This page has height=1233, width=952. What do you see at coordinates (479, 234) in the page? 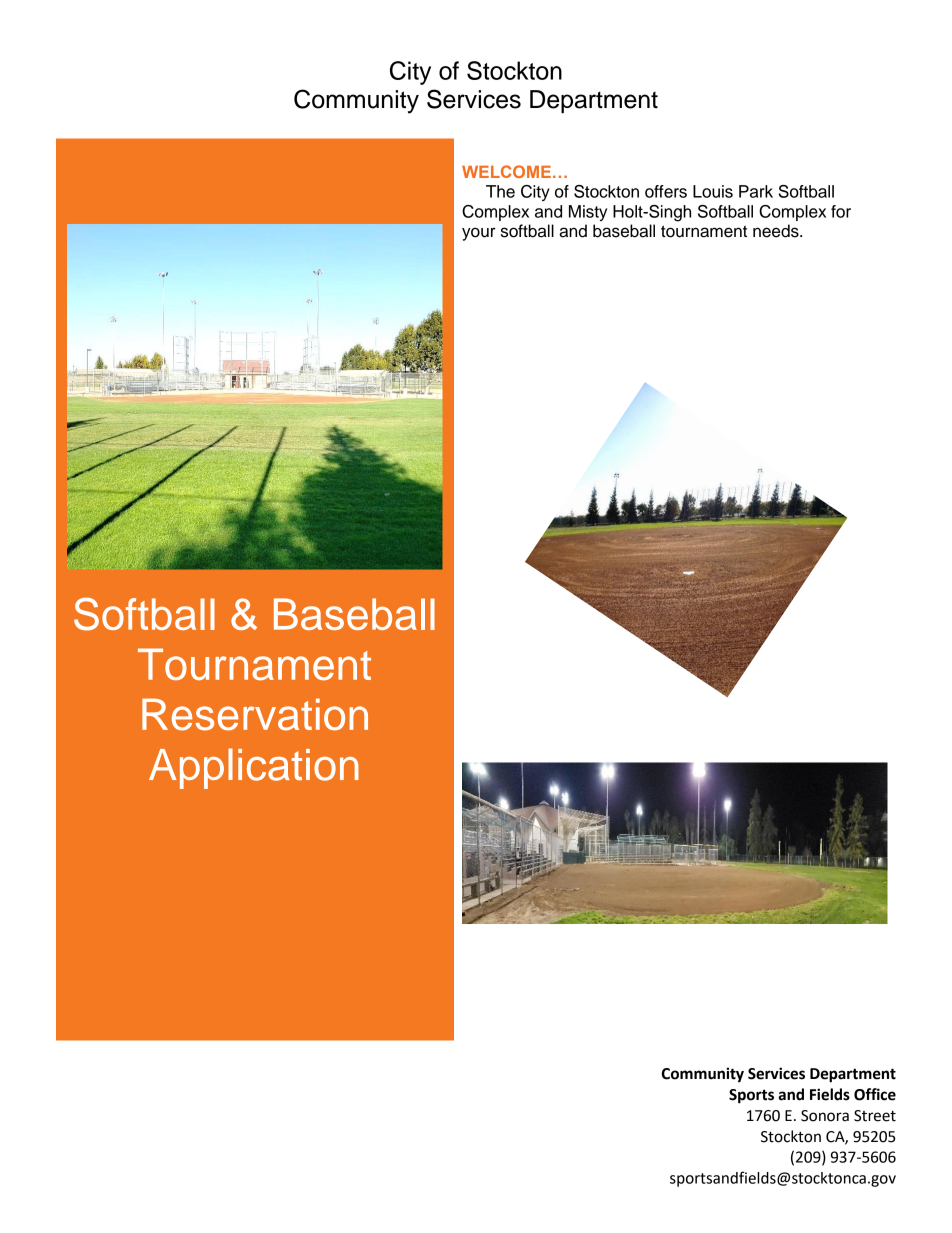
I see `your` at bounding box center [479, 234].
